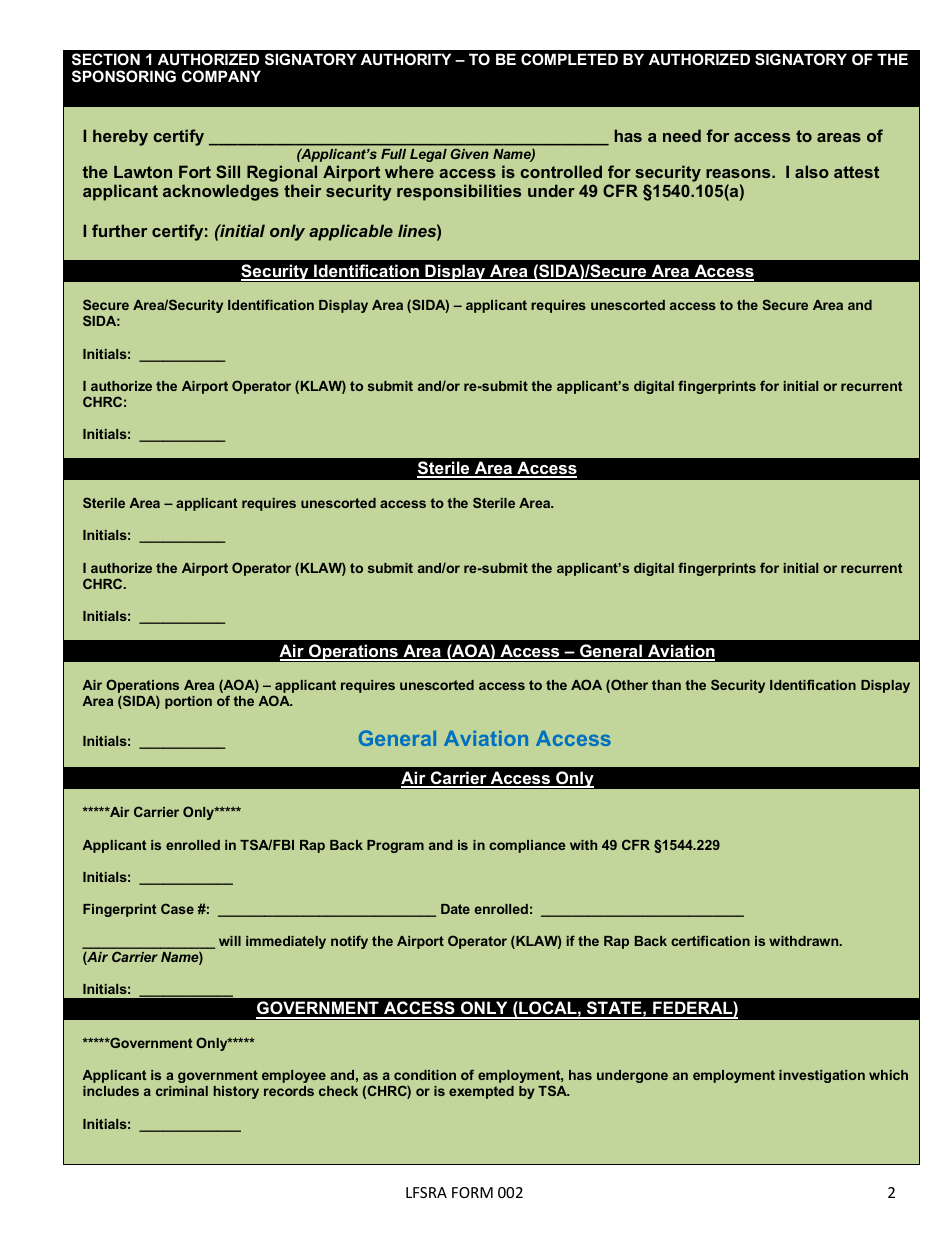  I want to click on criminal, so click(182, 1091).
